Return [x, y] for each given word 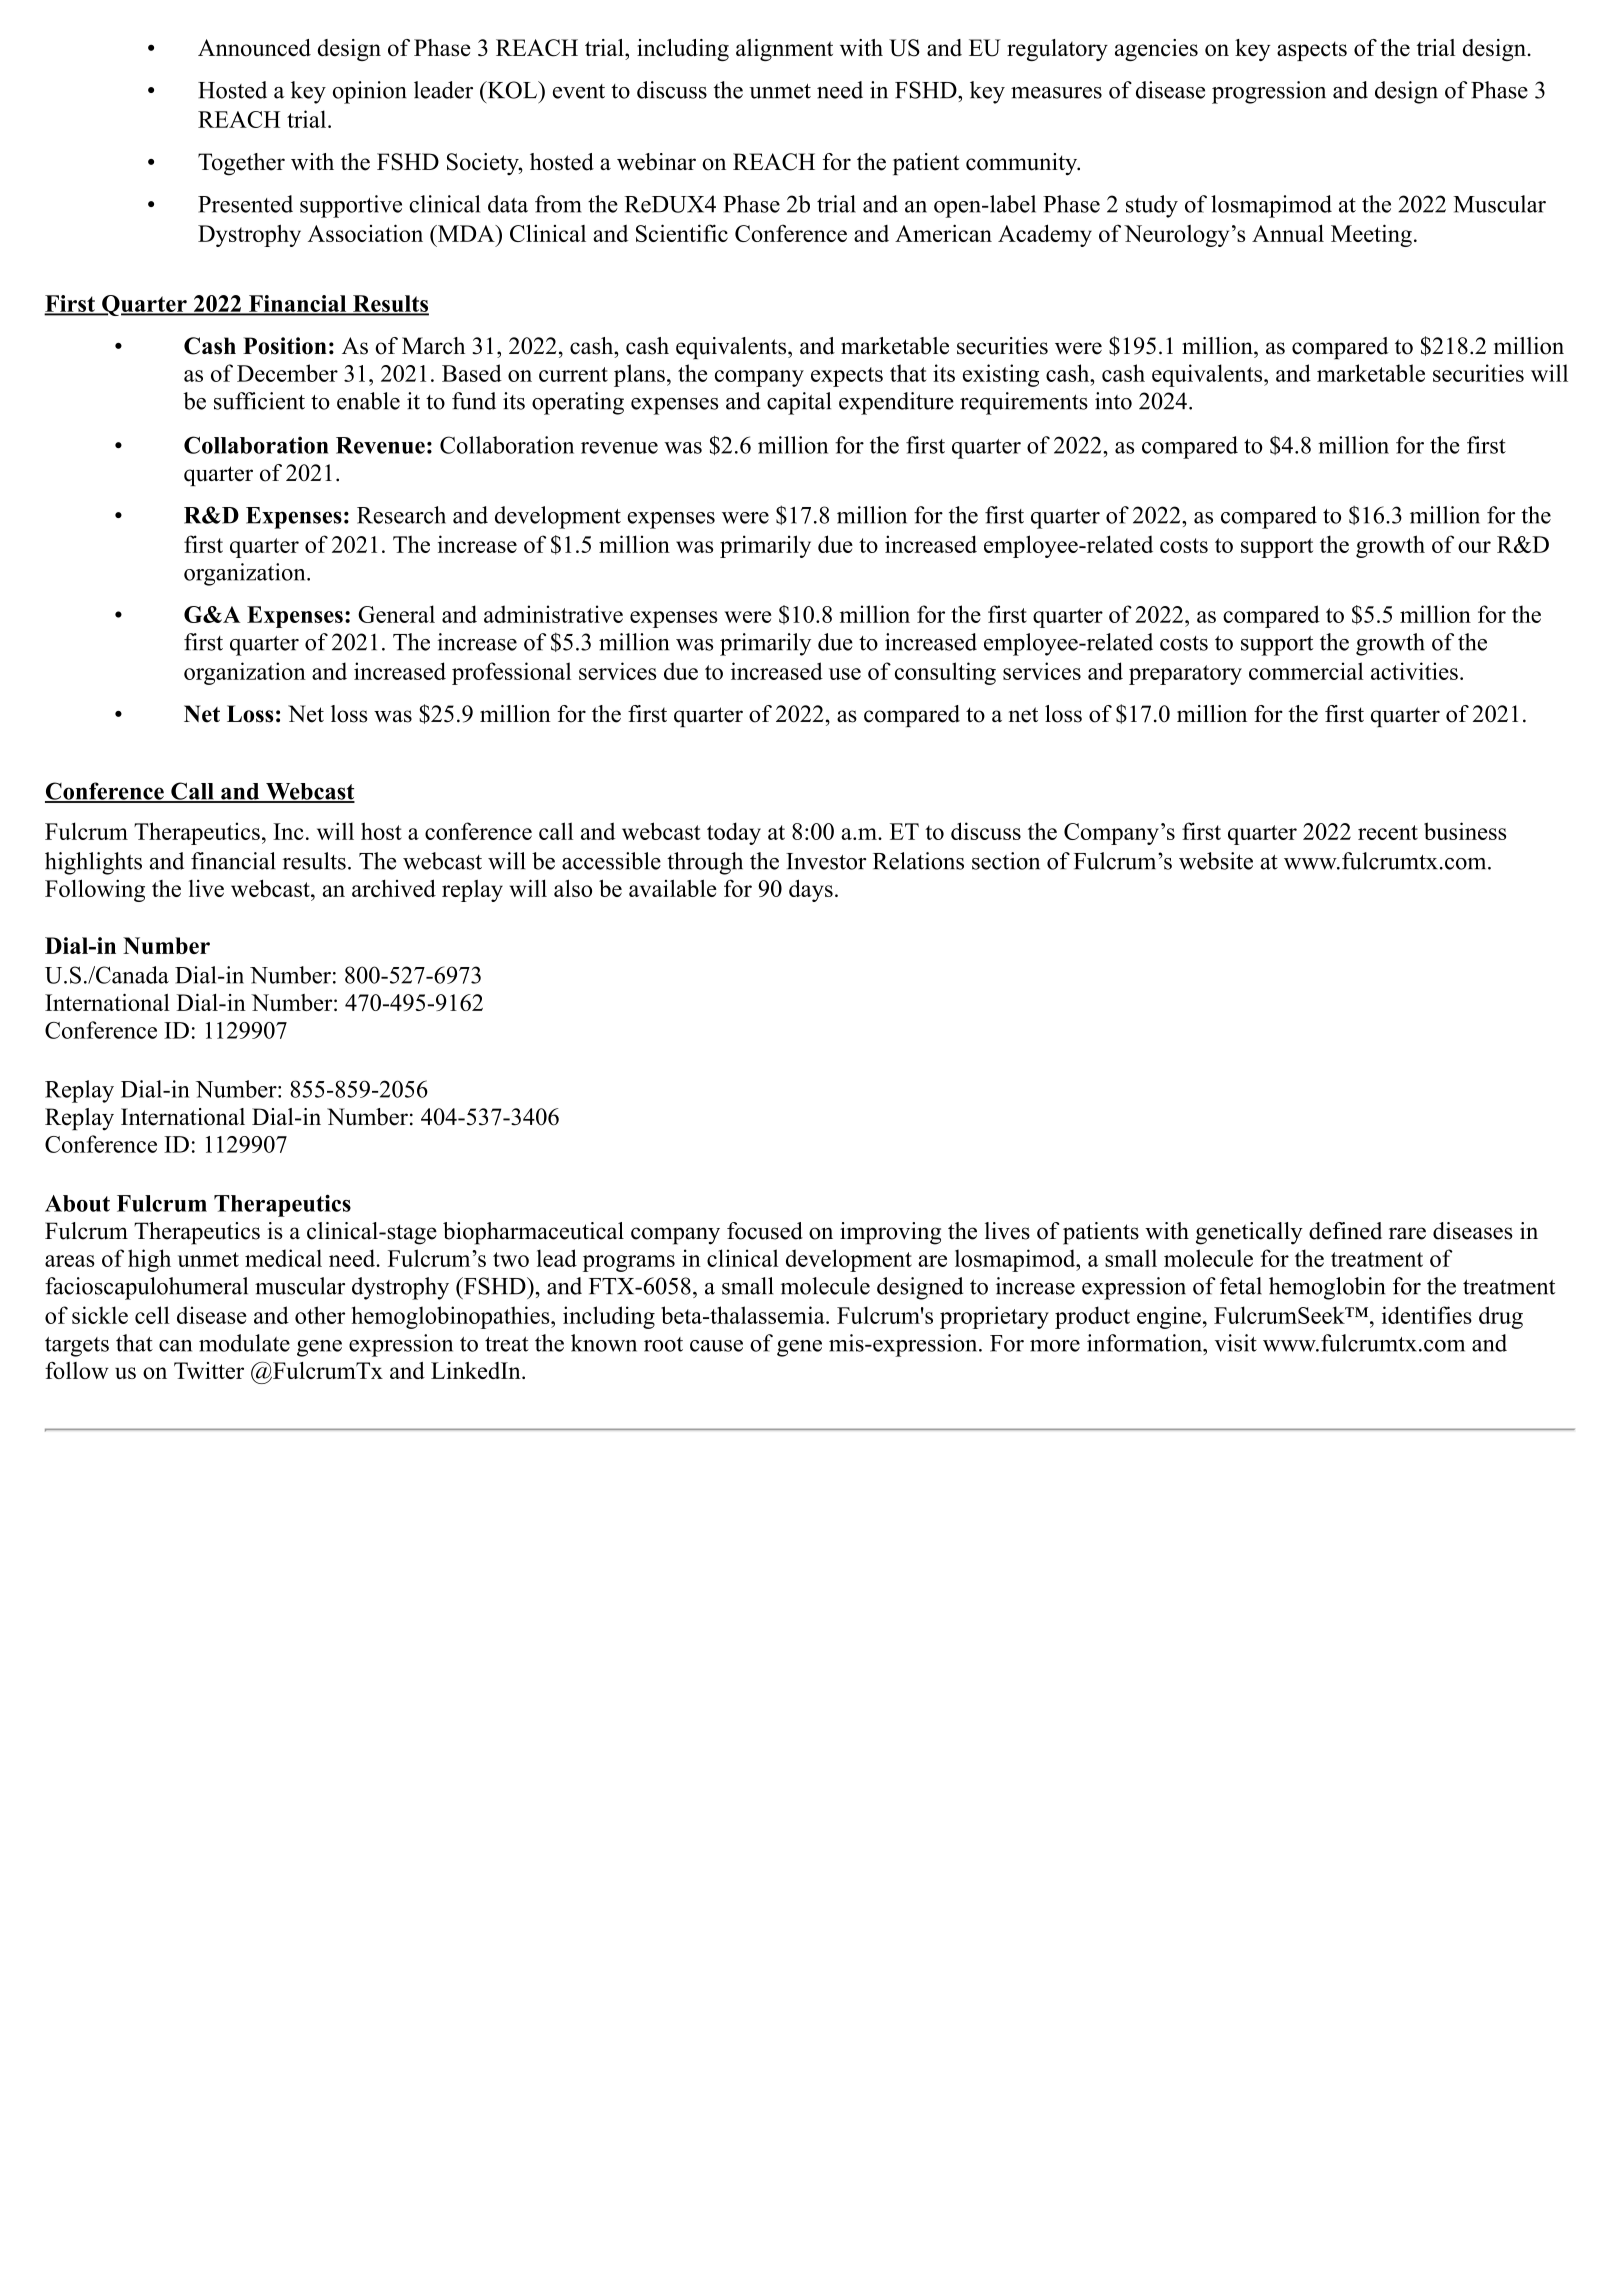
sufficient [259, 401]
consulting [945, 673]
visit [1235, 1343]
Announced [254, 48]
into [1113, 401]
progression [1269, 92]
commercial [1306, 671]
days [811, 890]
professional [511, 673]
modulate [244, 1343]
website [1216, 861]
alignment [784, 50]
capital [799, 403]
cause [716, 1346]
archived [394, 888]
